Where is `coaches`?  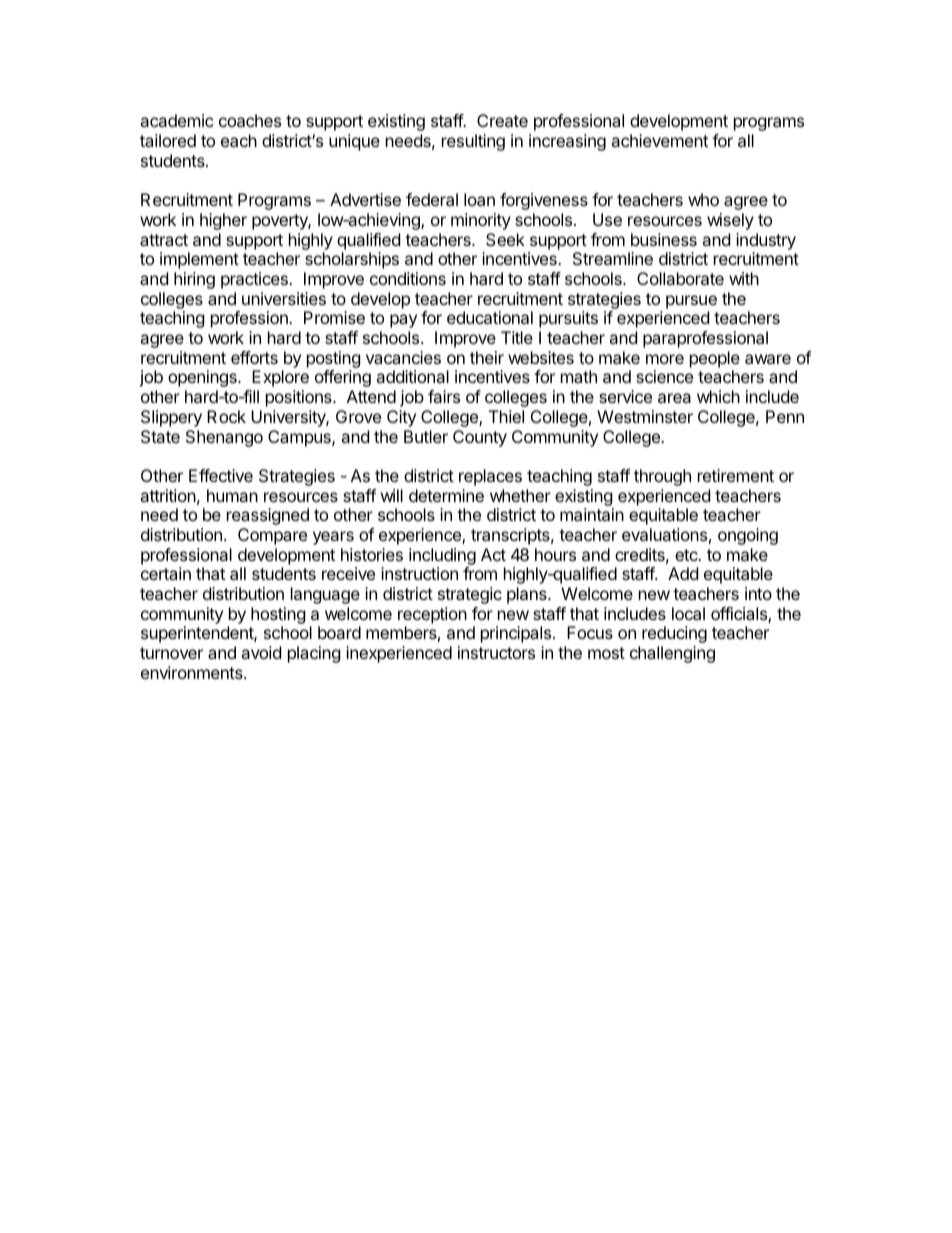 coaches is located at coordinates (250, 120).
